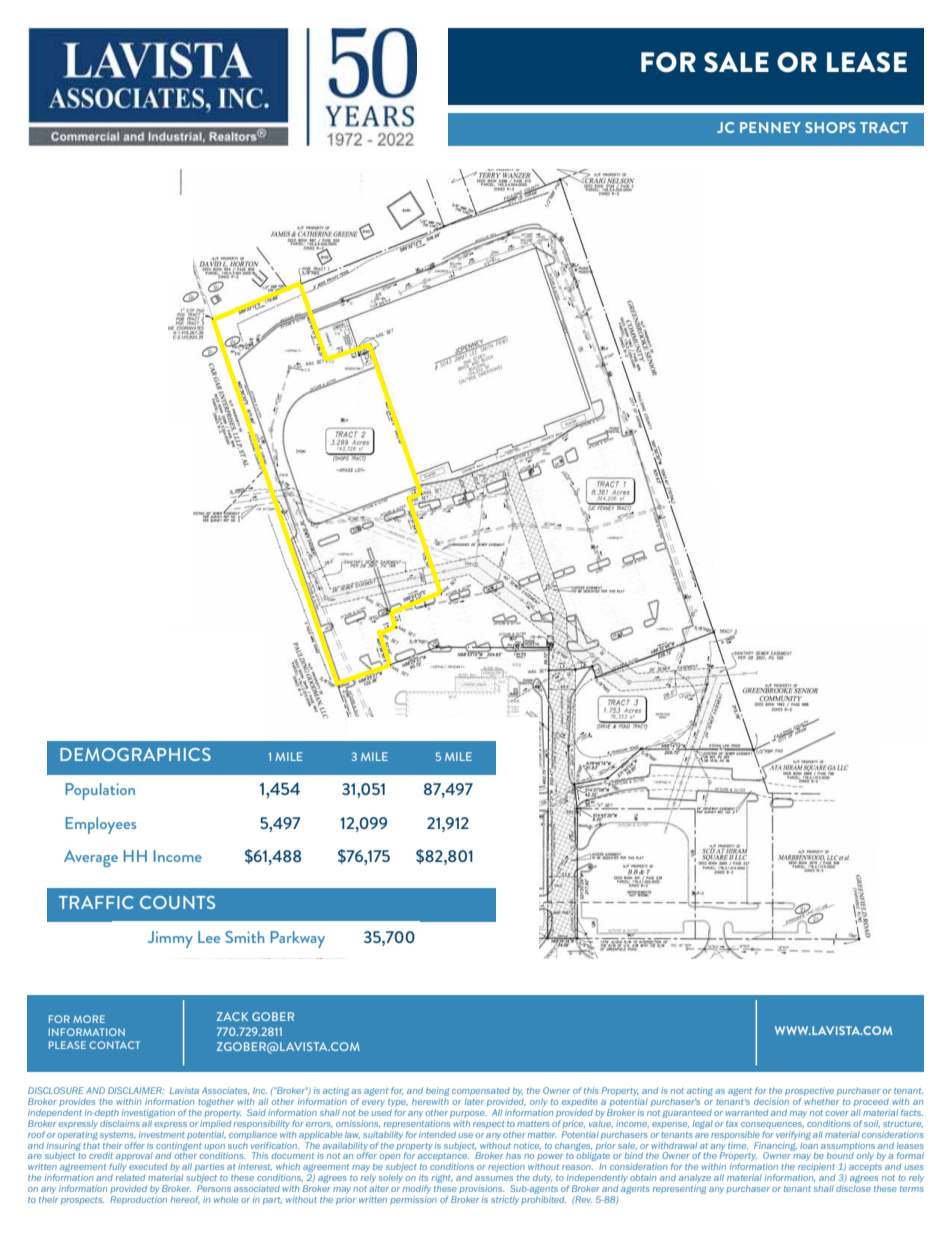 The width and height of the page is (952, 1233). What do you see at coordinates (770, 127) in the page?
I see `PENNEY` at bounding box center [770, 127].
